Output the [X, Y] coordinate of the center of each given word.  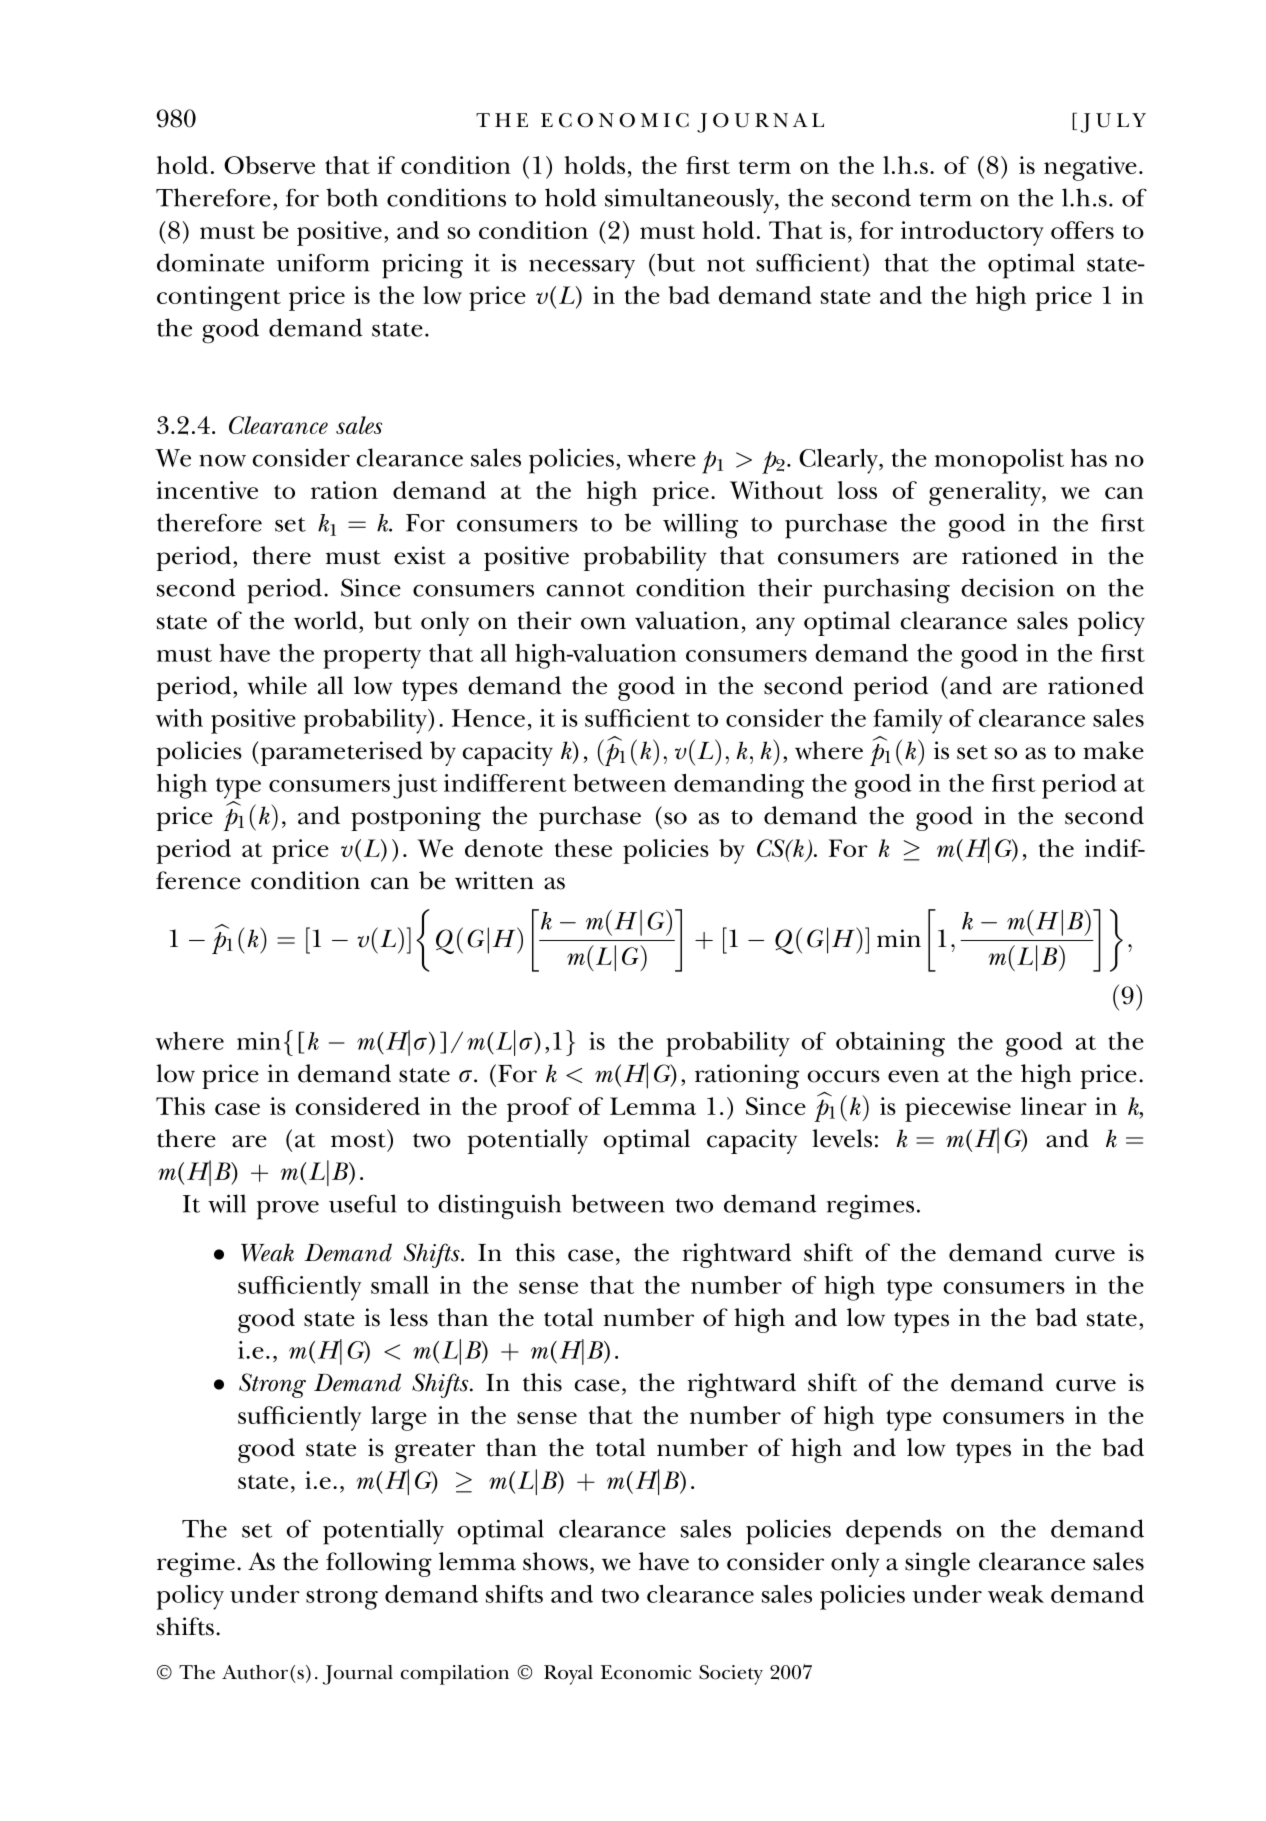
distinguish [499, 1207]
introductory [972, 233]
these [583, 848]
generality [986, 493]
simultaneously [690, 200]
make [1113, 750]
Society [731, 1675]
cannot [586, 589]
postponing [416, 818]
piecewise [958, 1109]
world [327, 620]
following [379, 1564]
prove [288, 1210]
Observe [269, 165]
